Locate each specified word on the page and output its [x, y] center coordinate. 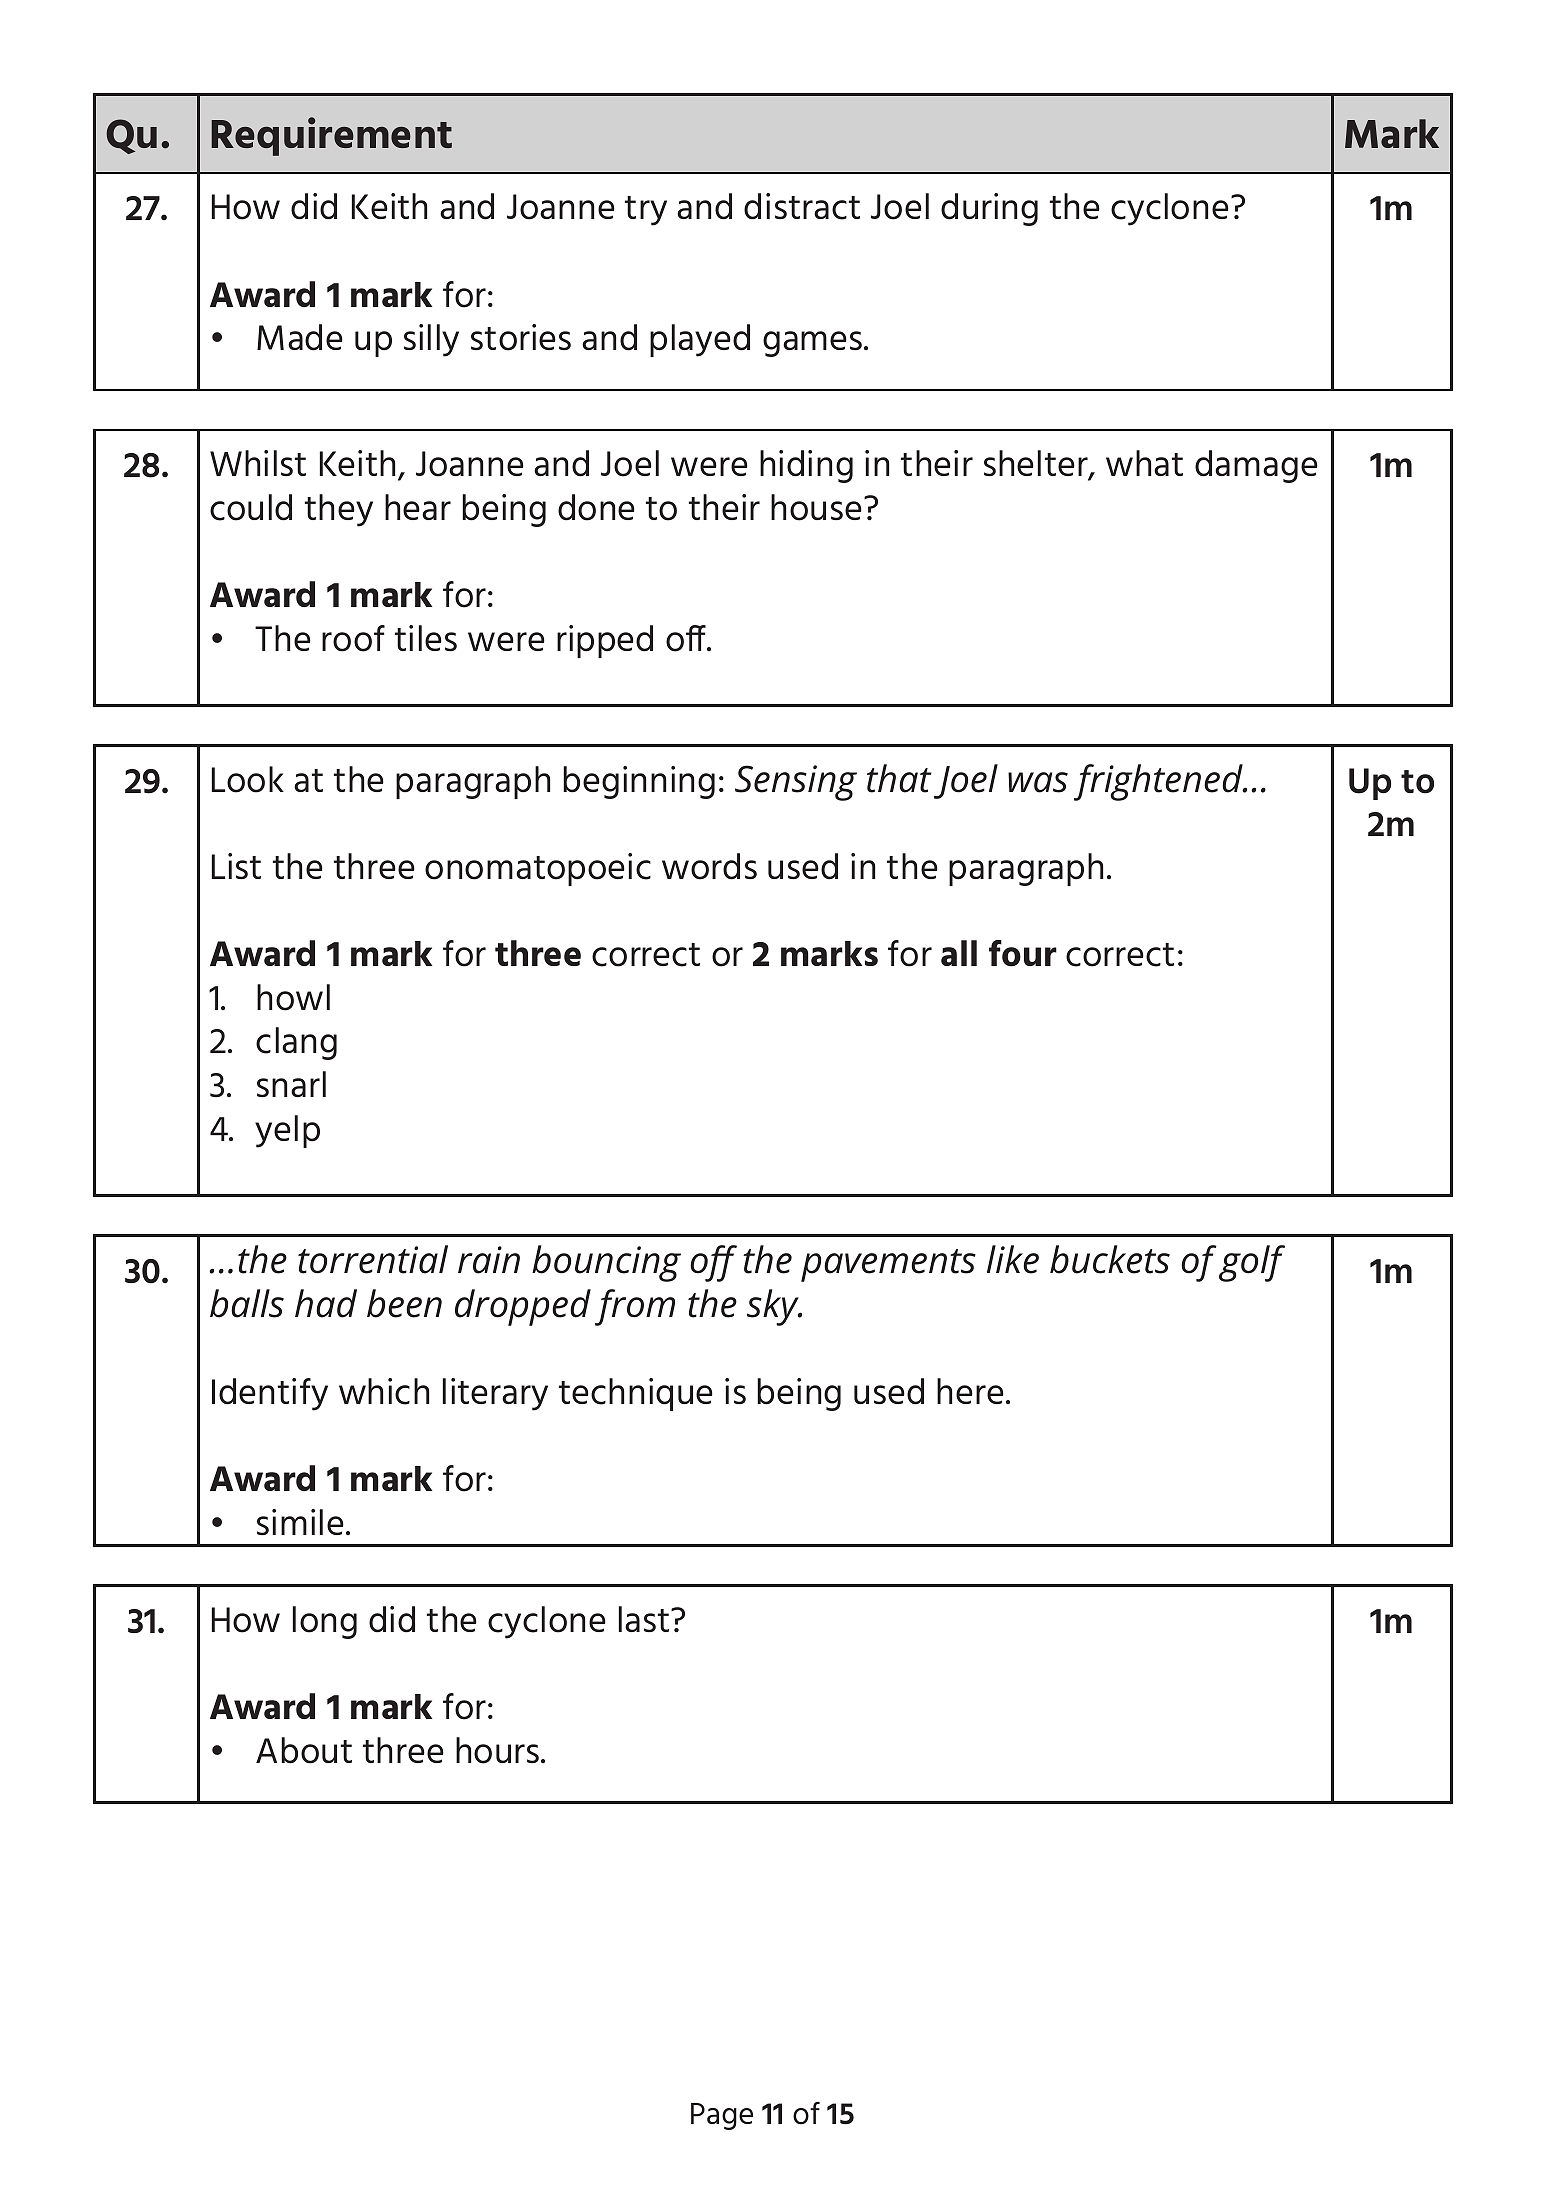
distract [802, 206]
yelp [287, 1131]
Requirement [331, 136]
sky [774, 1307]
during [989, 209]
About [304, 1750]
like [1013, 1259]
